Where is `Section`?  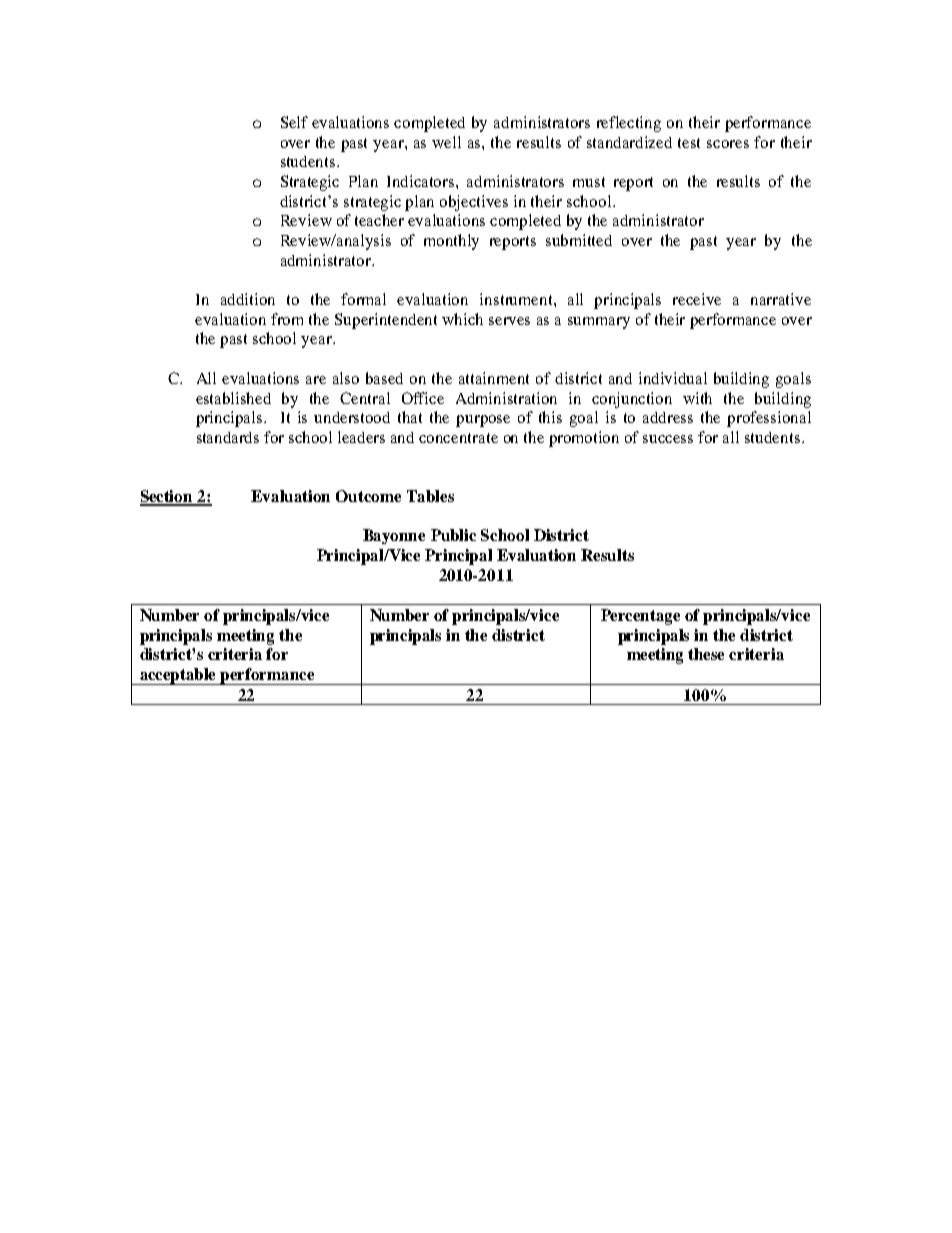
Section is located at coordinates (167, 497).
